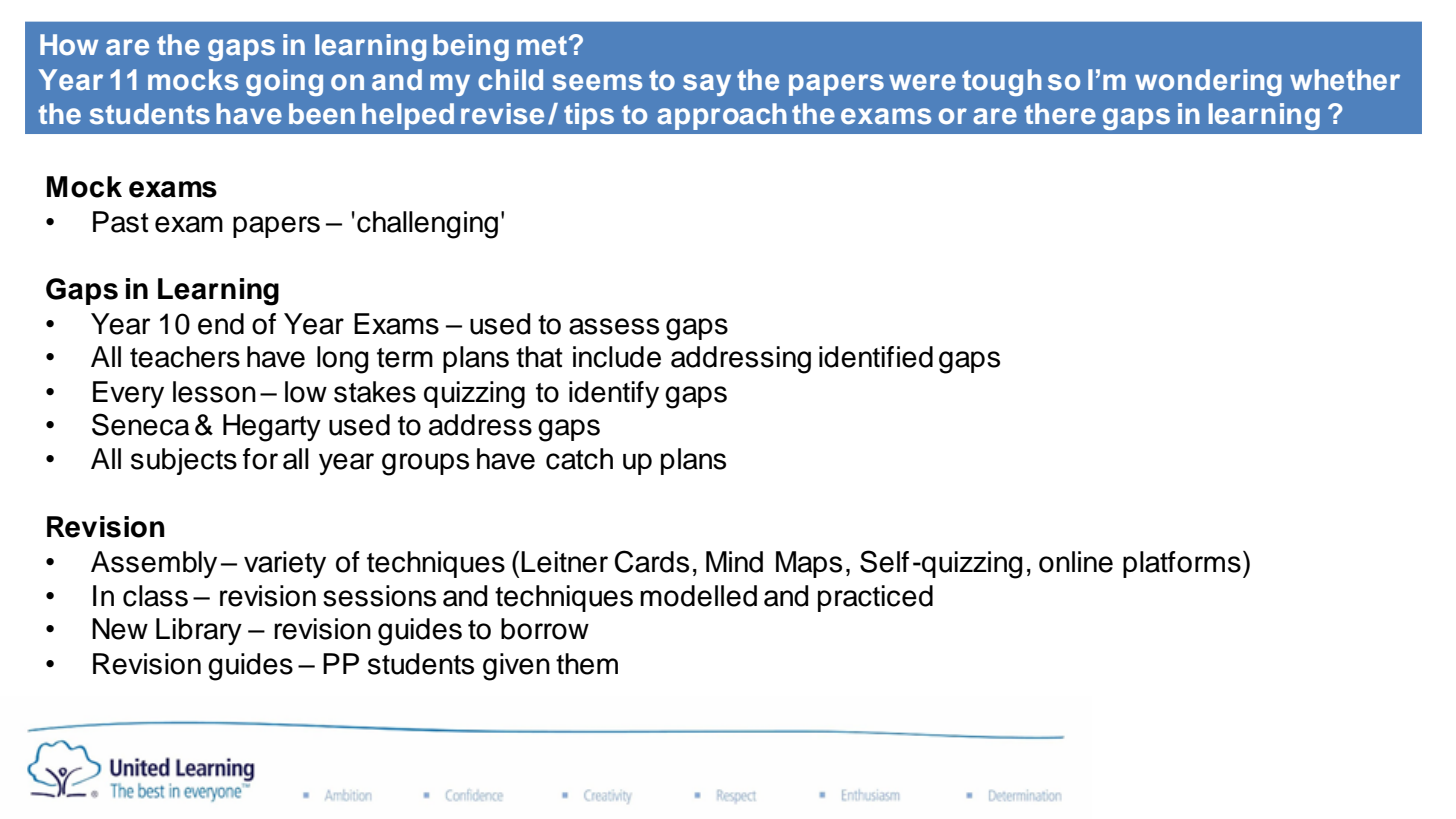  I want to click on include, so click(617, 357).
